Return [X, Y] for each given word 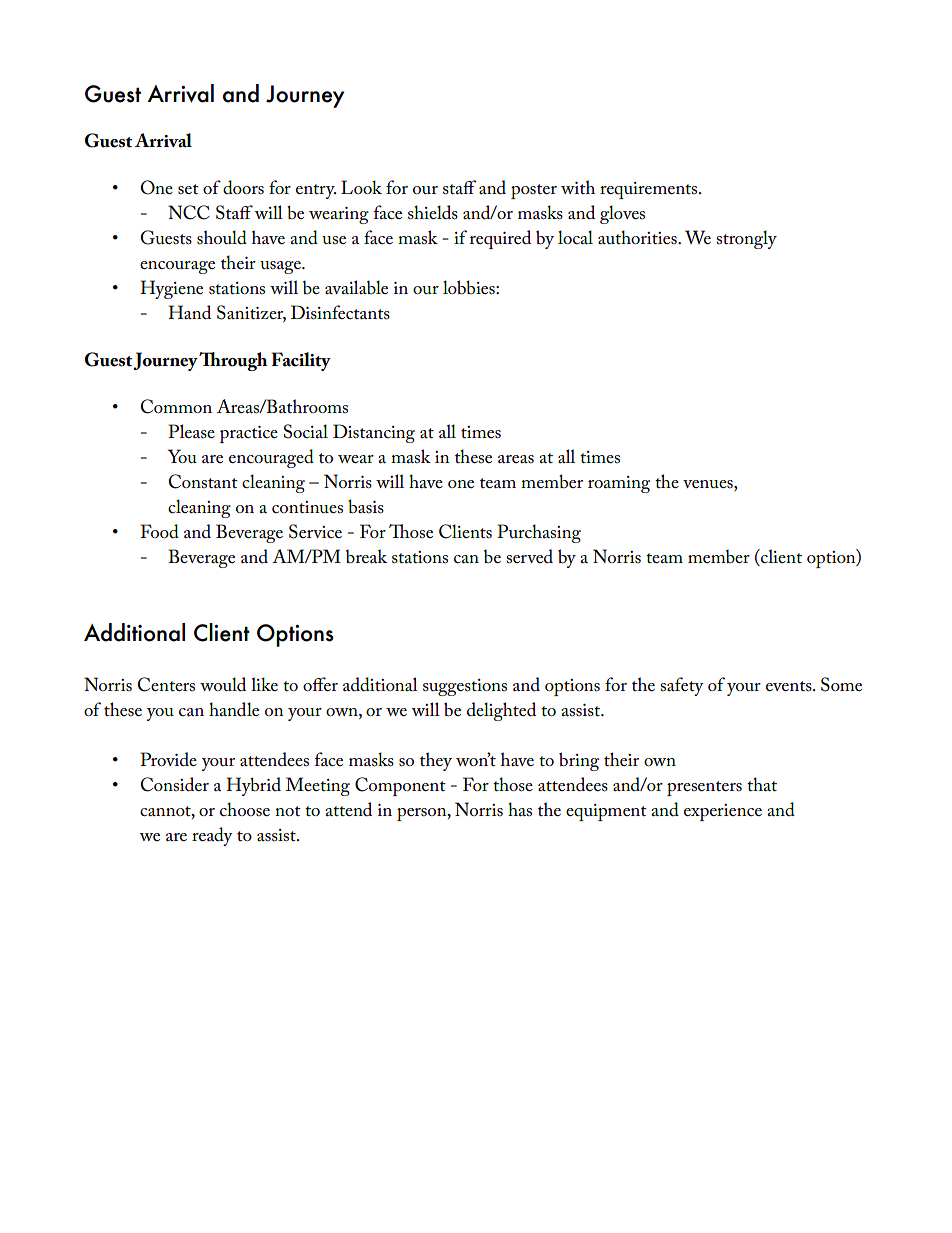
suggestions [465, 687]
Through [233, 361]
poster [534, 191]
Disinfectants [340, 312]
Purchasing [539, 533]
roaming [619, 484]
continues [307, 507]
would [223, 684]
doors [243, 187]
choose [245, 809]
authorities [638, 237]
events [790, 686]
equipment [606, 812]
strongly [746, 239]
